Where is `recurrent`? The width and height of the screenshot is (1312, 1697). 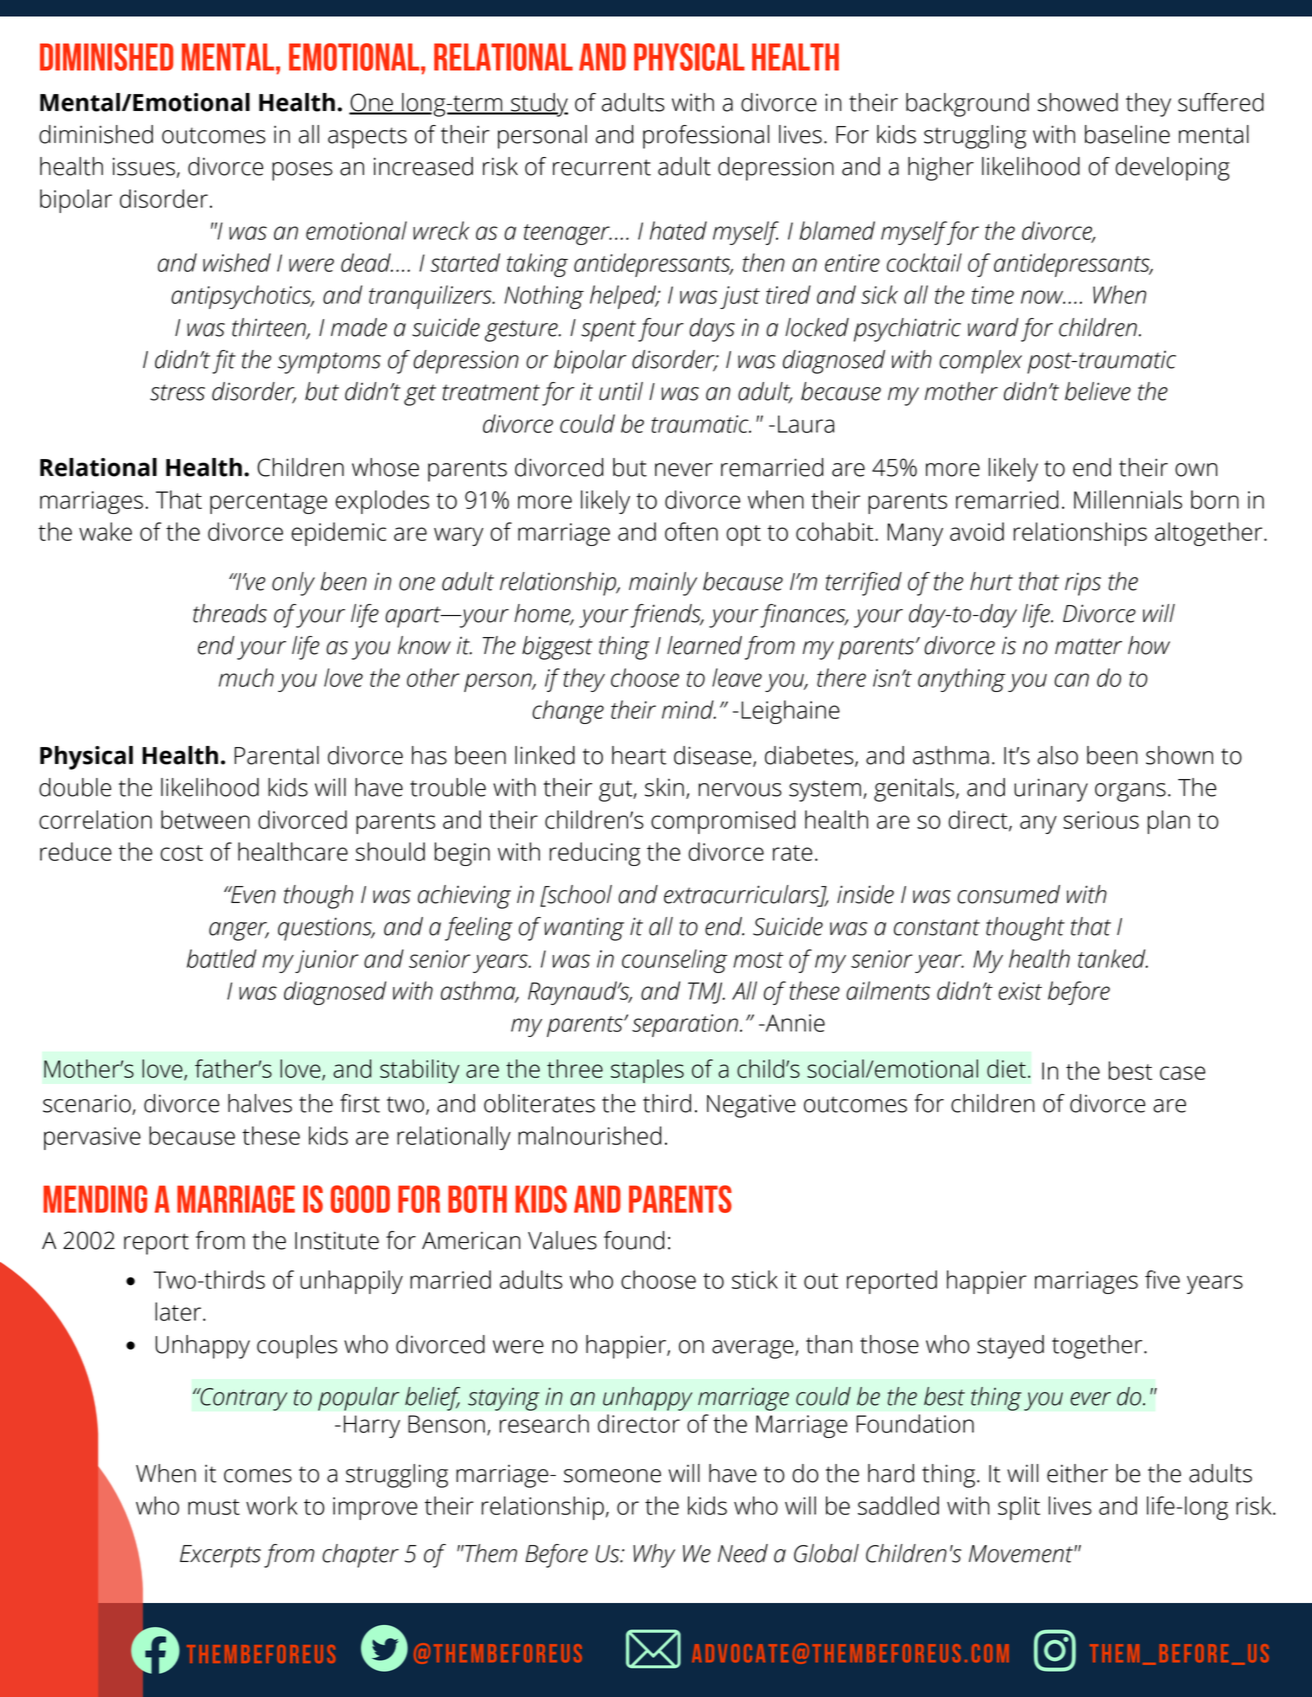
recurrent is located at coordinates (602, 167).
